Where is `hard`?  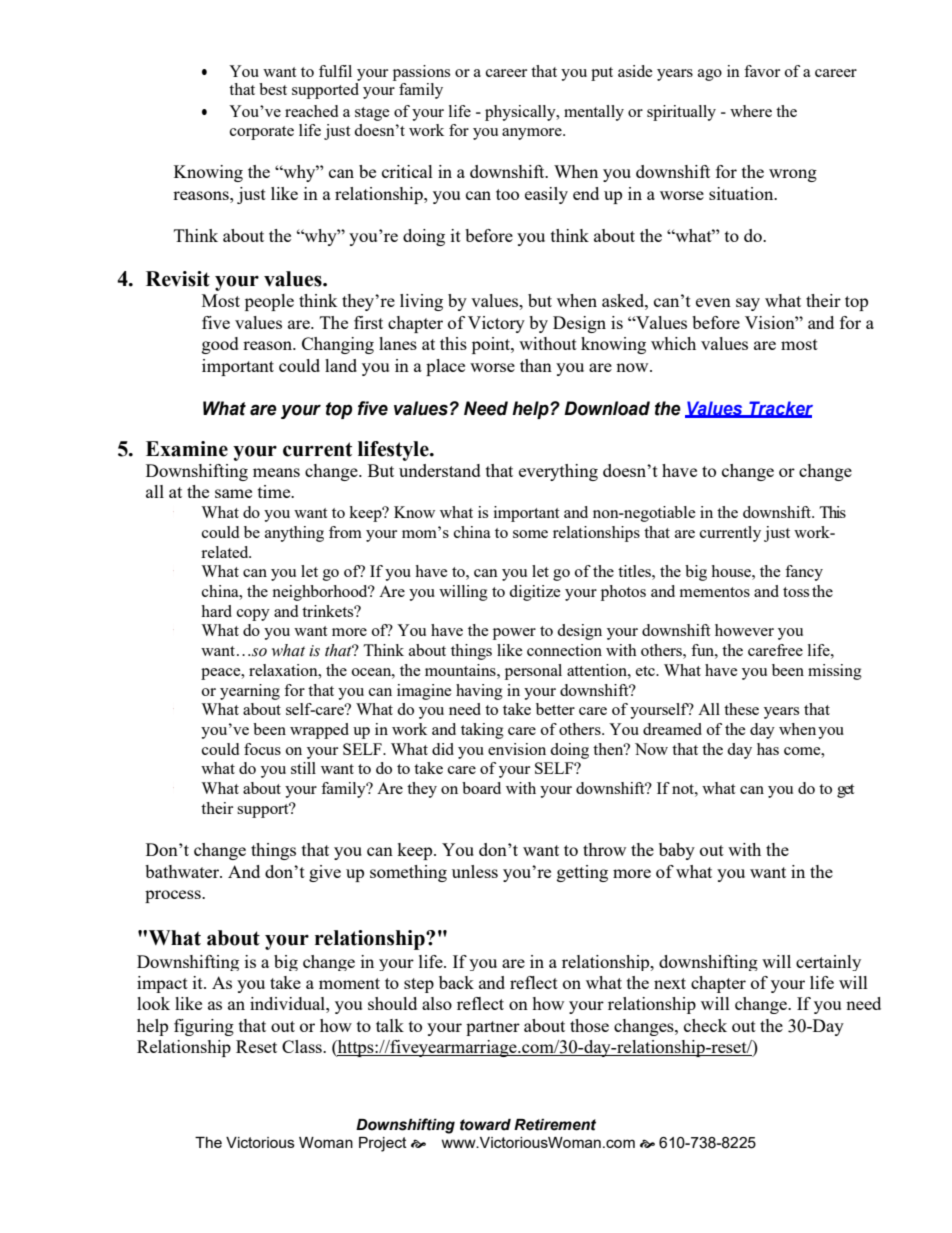
hard is located at coordinates (216, 611).
